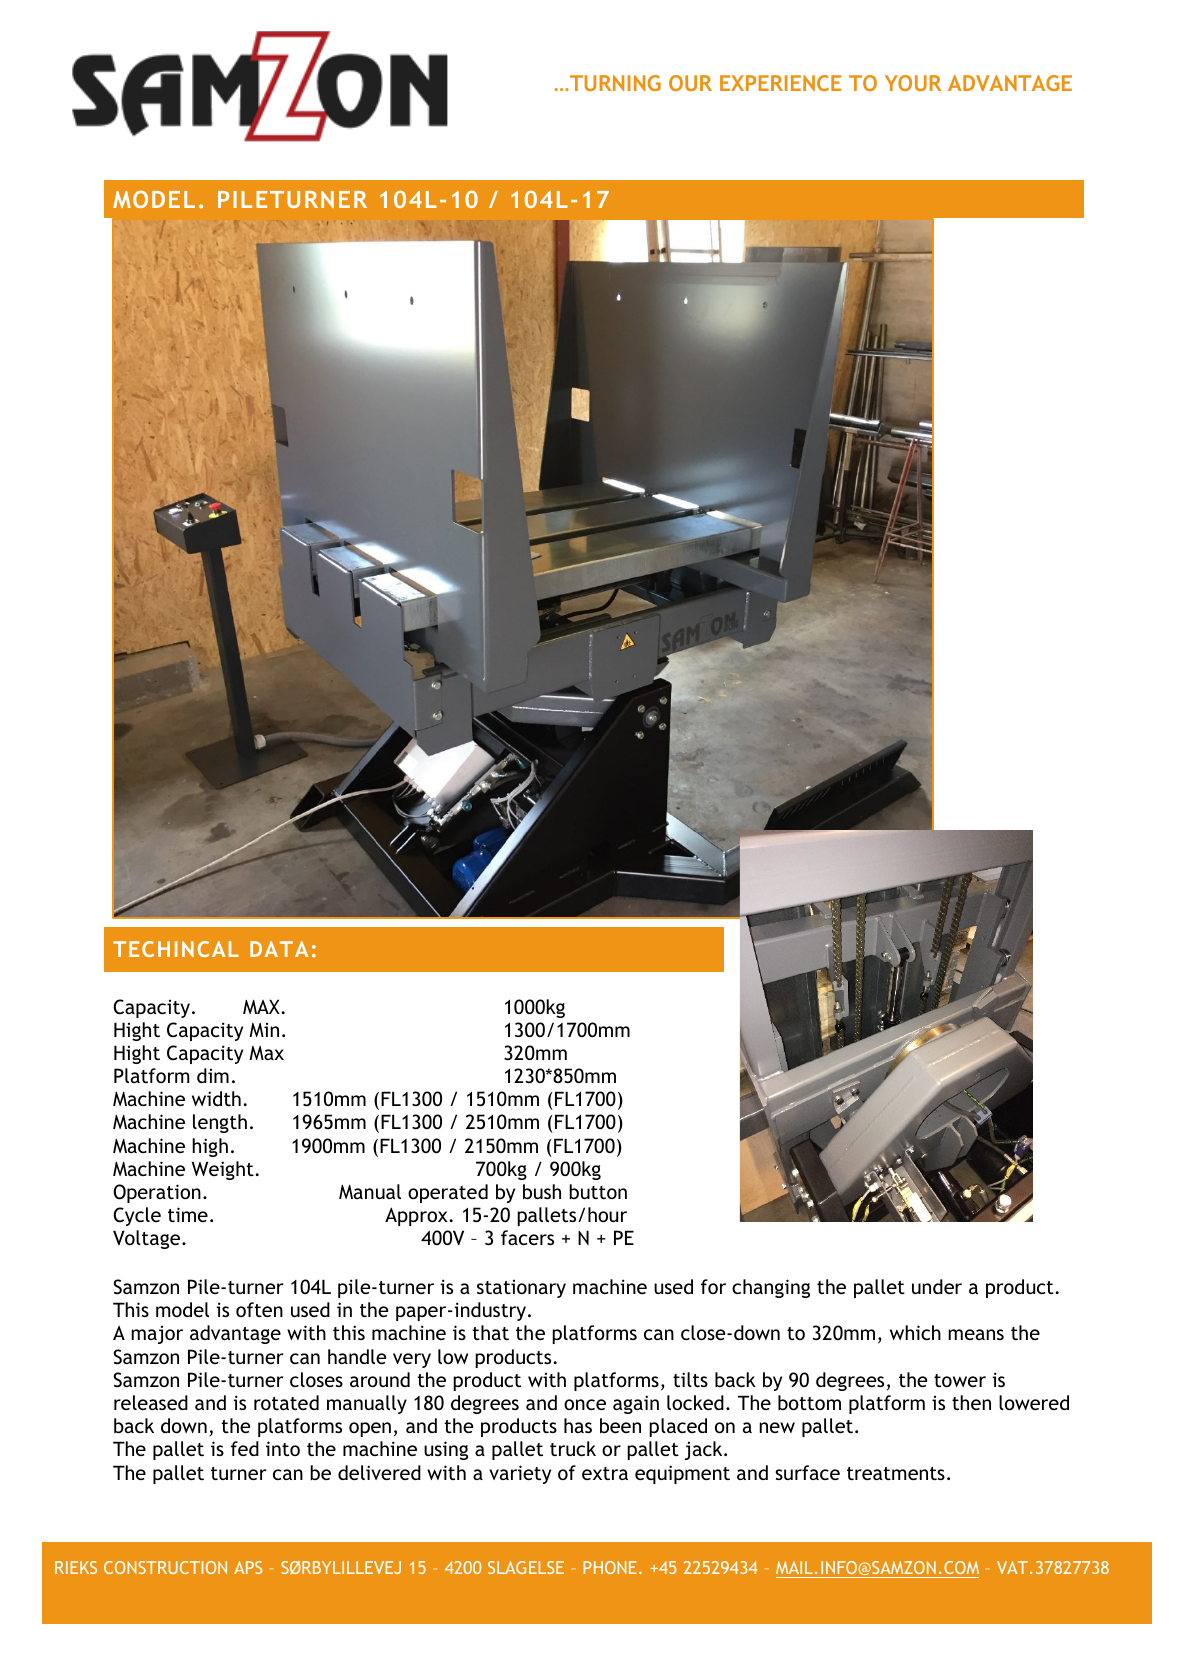  I want to click on PHONE, so click(610, 1567).
